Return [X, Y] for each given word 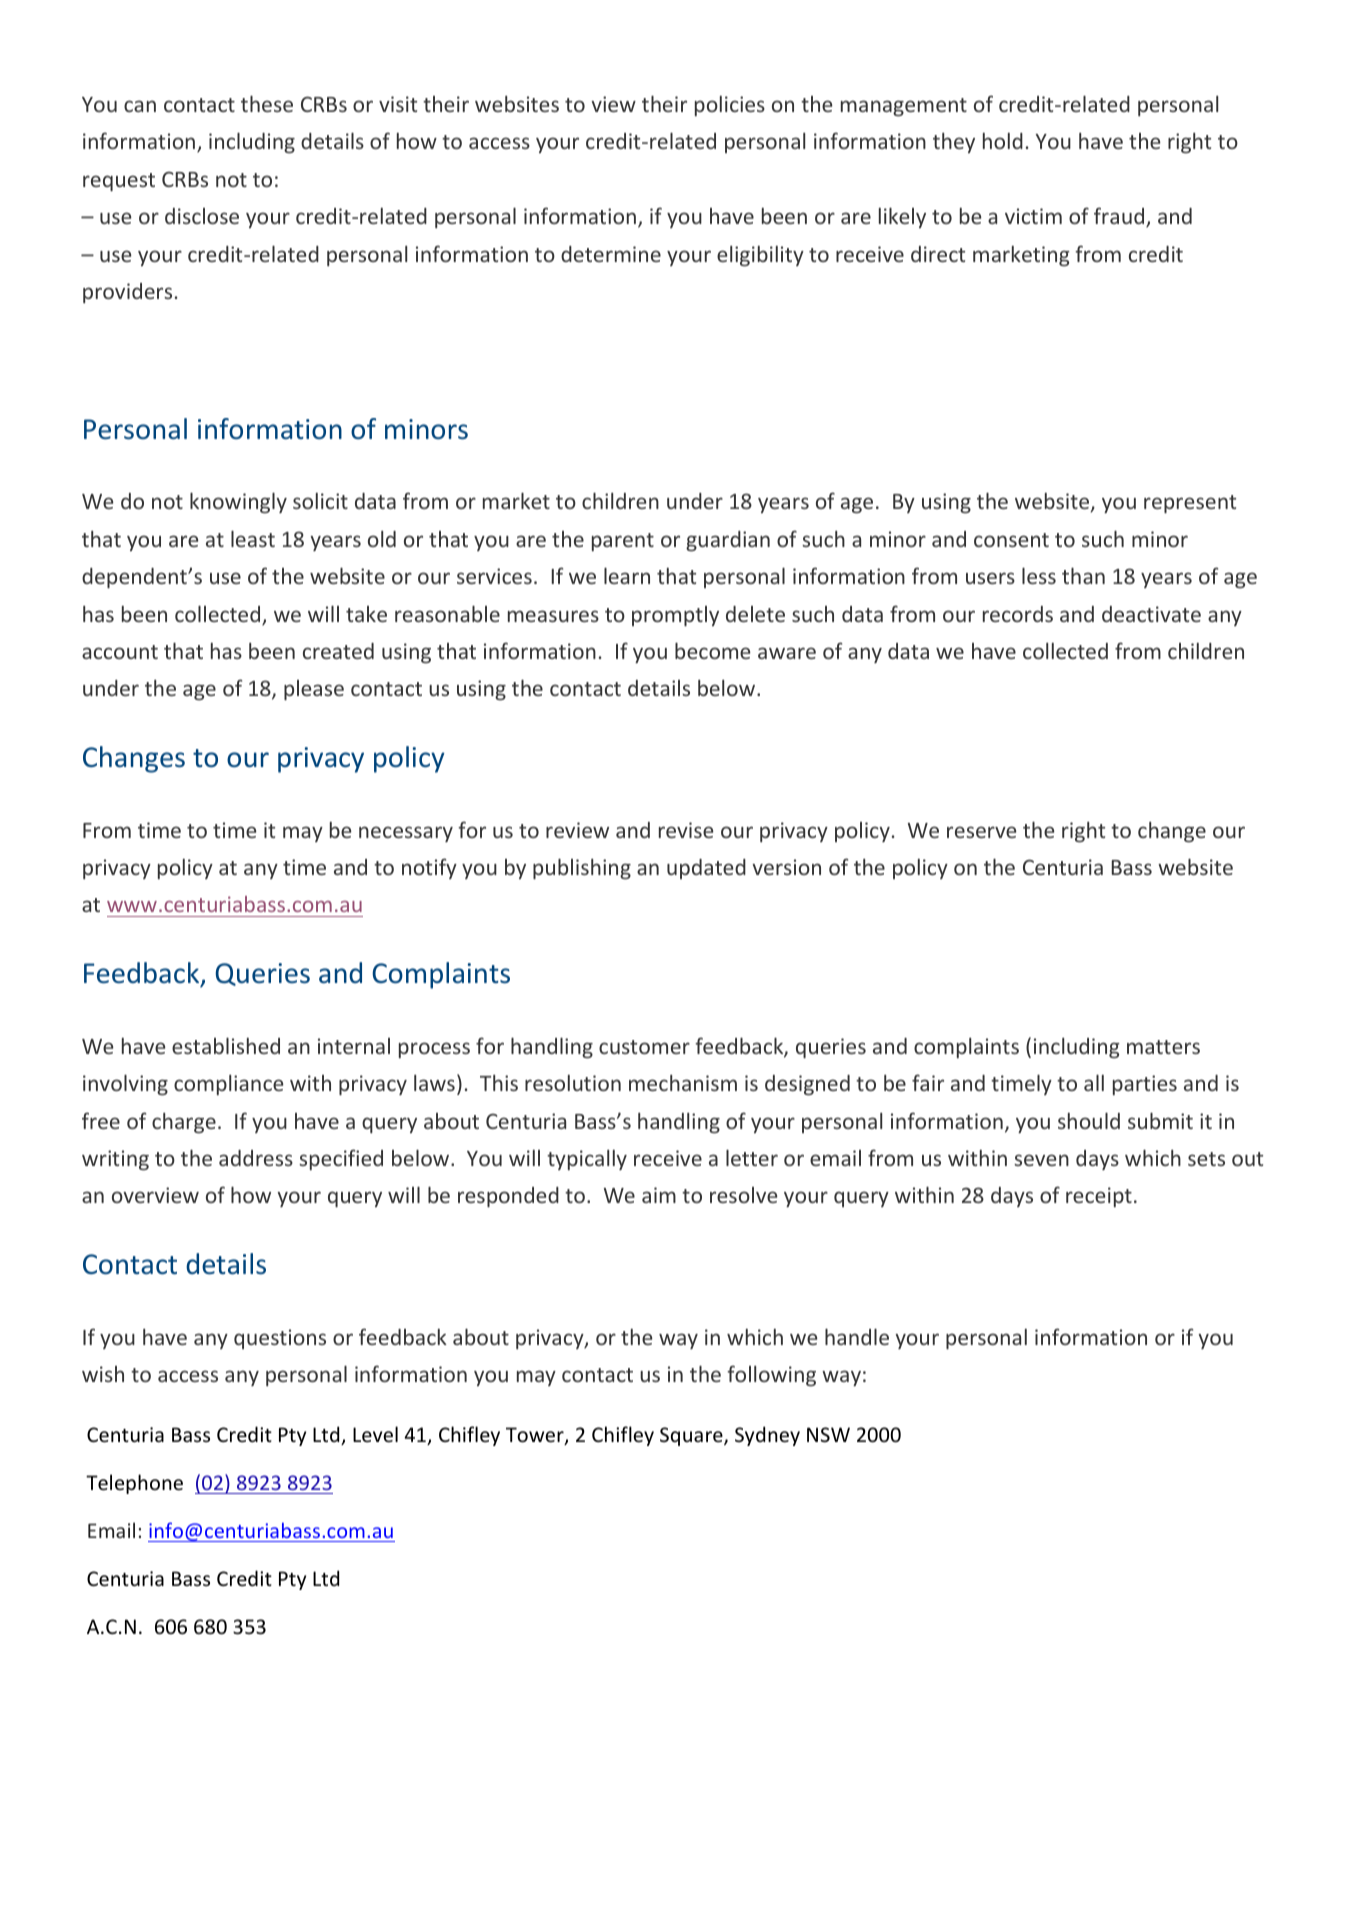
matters [1163, 1047]
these [267, 103]
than [1083, 575]
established [226, 1045]
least [253, 538]
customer [644, 1047]
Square [692, 1436]
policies [730, 105]
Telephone [134, 1484]
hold [1003, 140]
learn [627, 575]
